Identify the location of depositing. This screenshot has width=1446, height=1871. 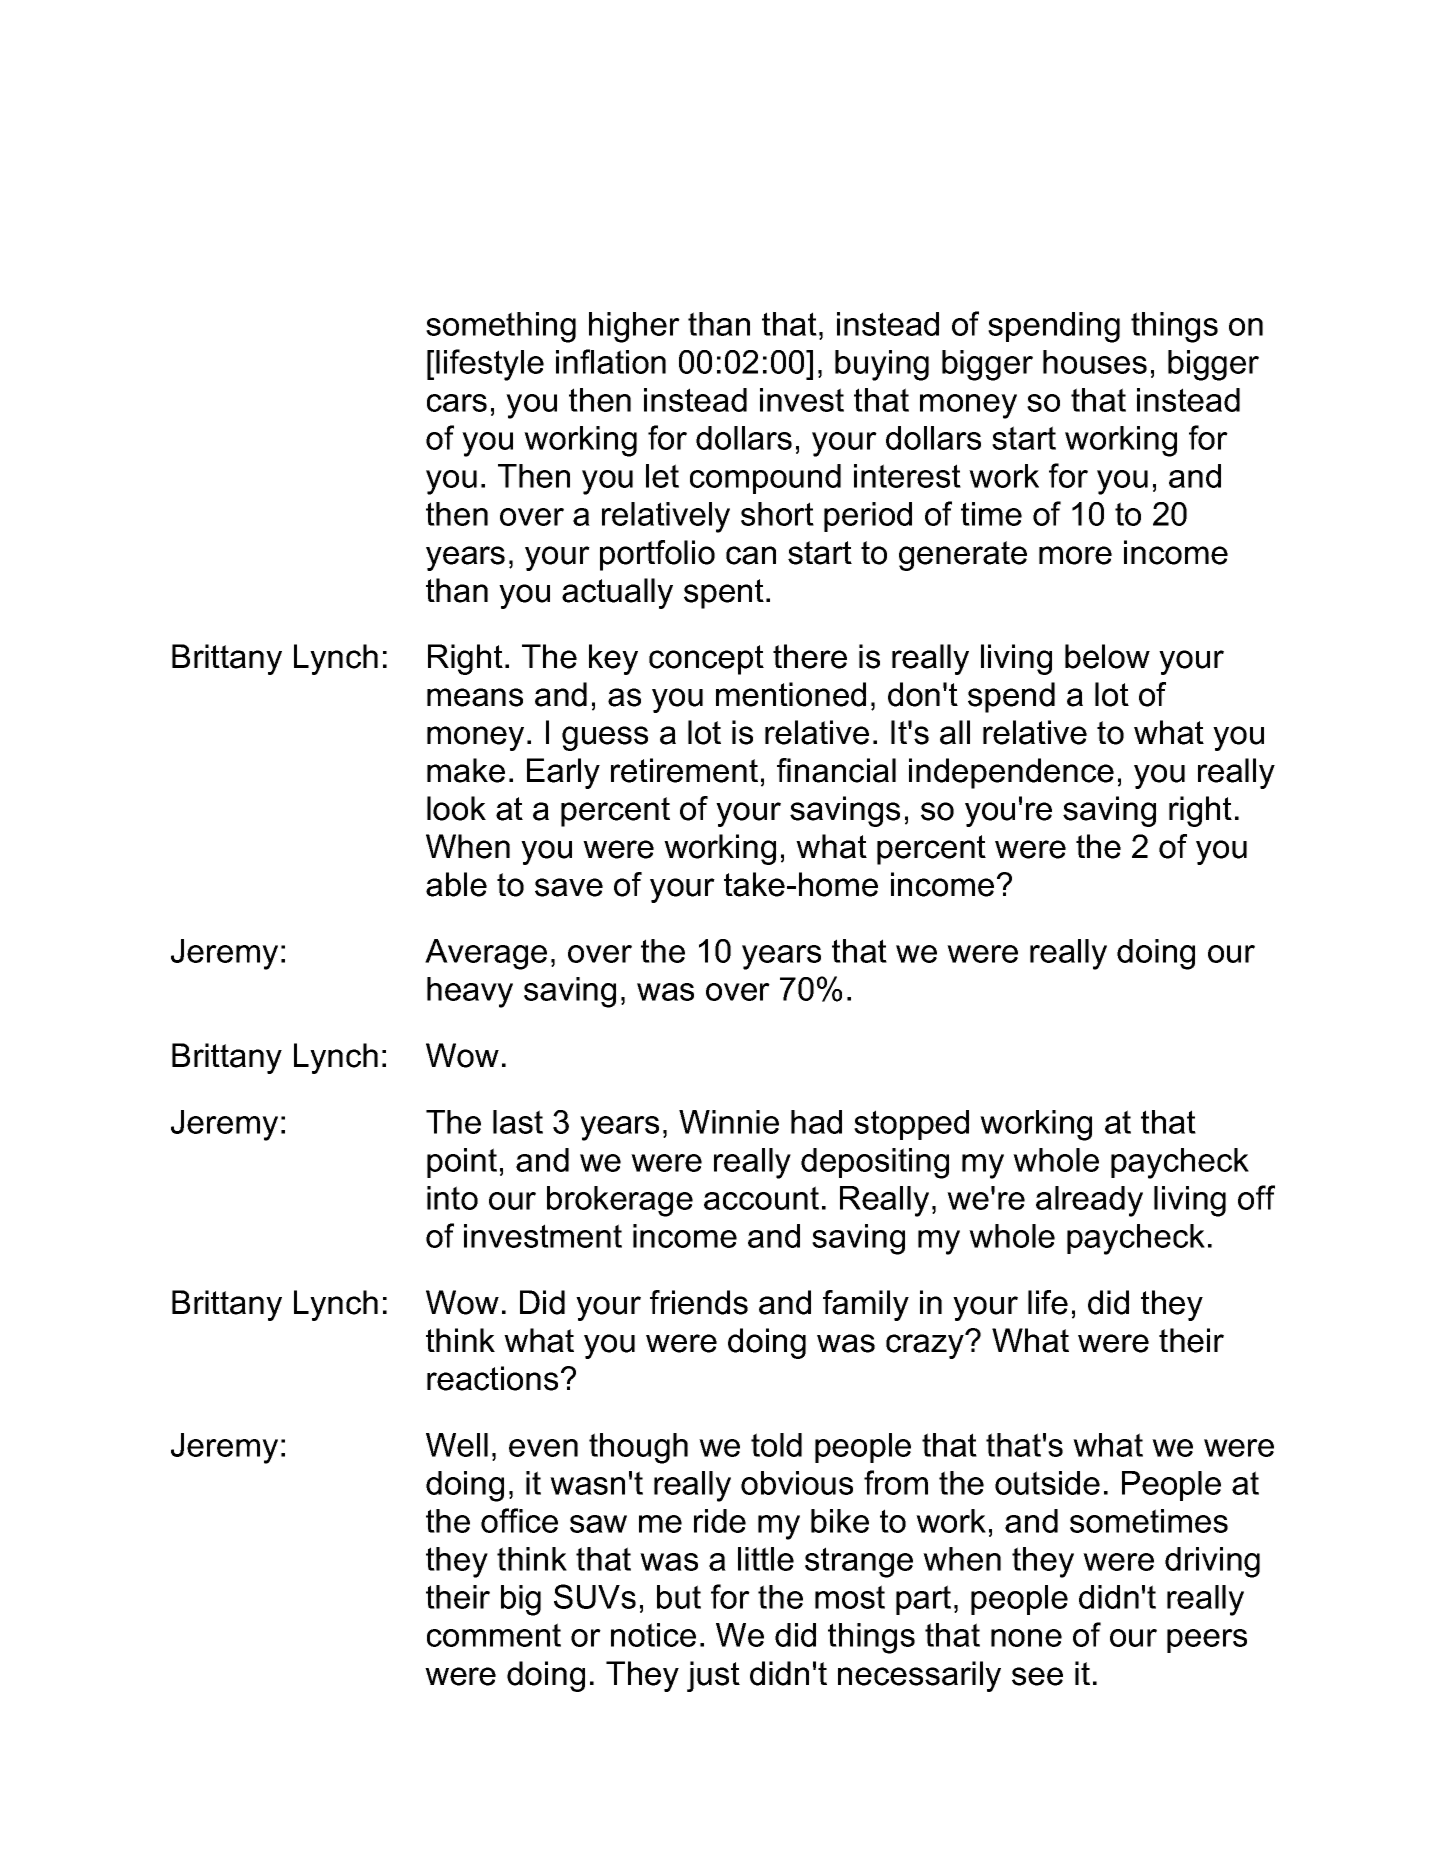
(875, 1163).
